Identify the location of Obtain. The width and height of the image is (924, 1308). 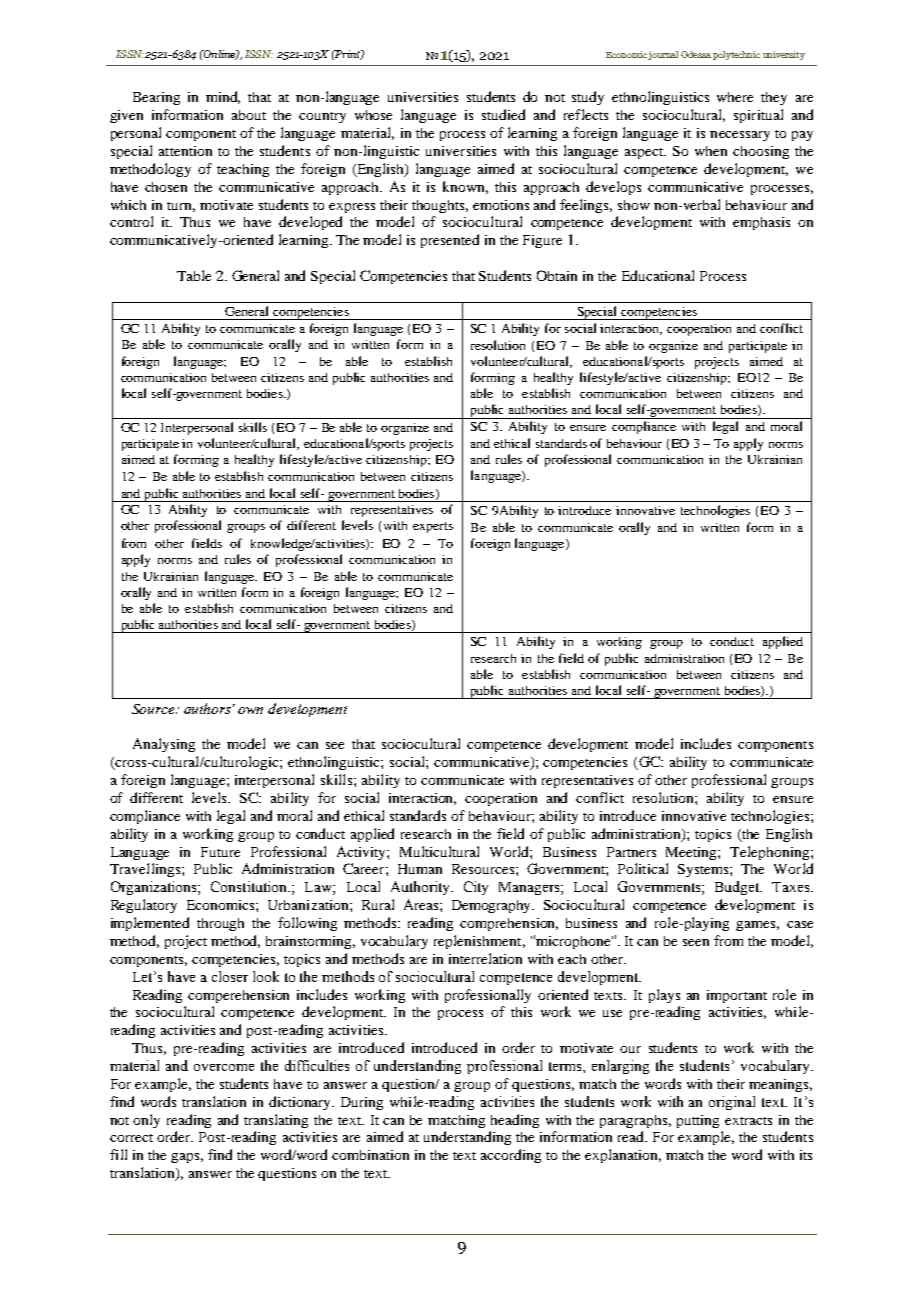
(557, 275).
